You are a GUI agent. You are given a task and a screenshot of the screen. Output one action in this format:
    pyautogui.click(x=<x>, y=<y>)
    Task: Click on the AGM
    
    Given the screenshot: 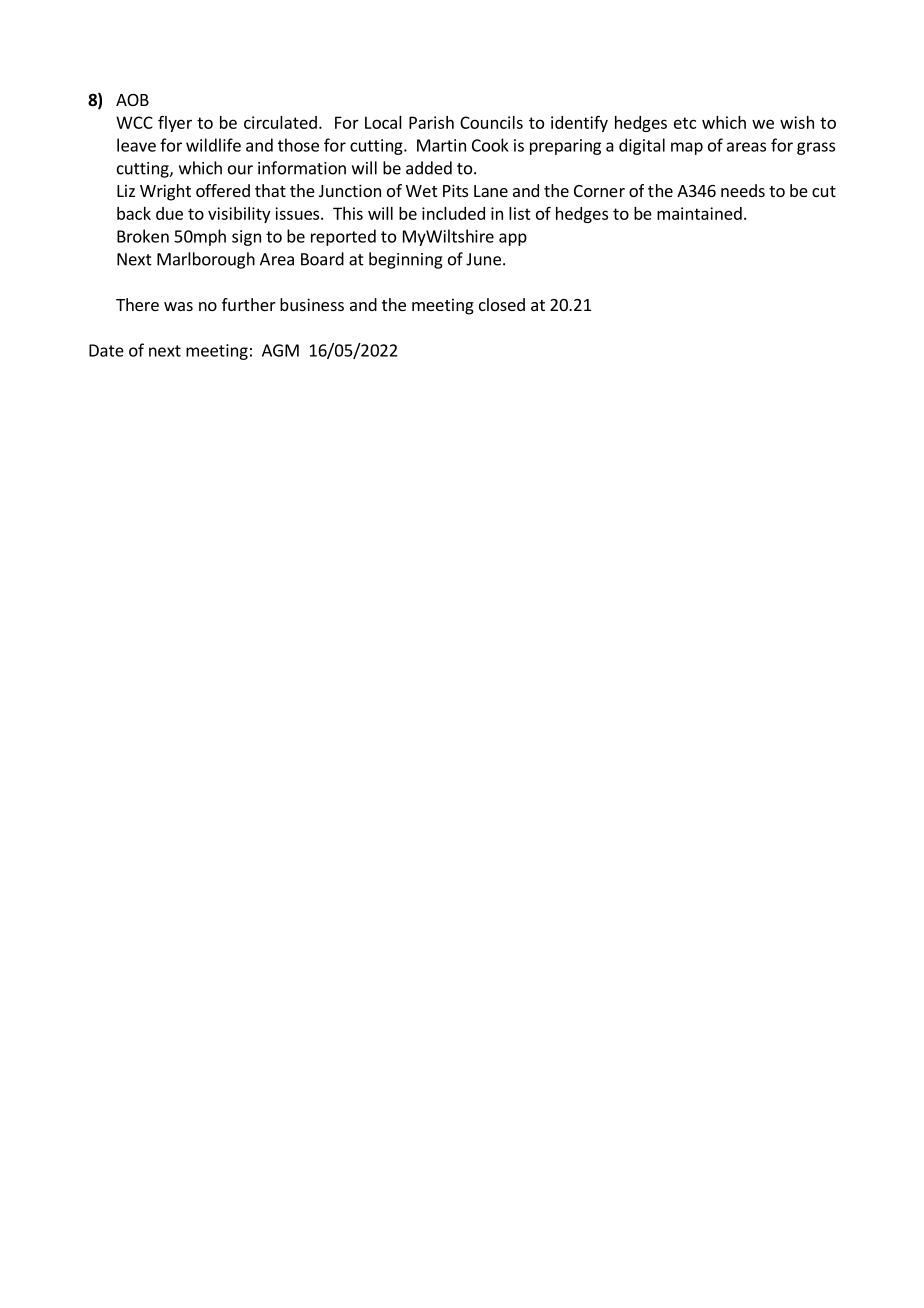 What is the action you would take?
    pyautogui.click(x=280, y=350)
